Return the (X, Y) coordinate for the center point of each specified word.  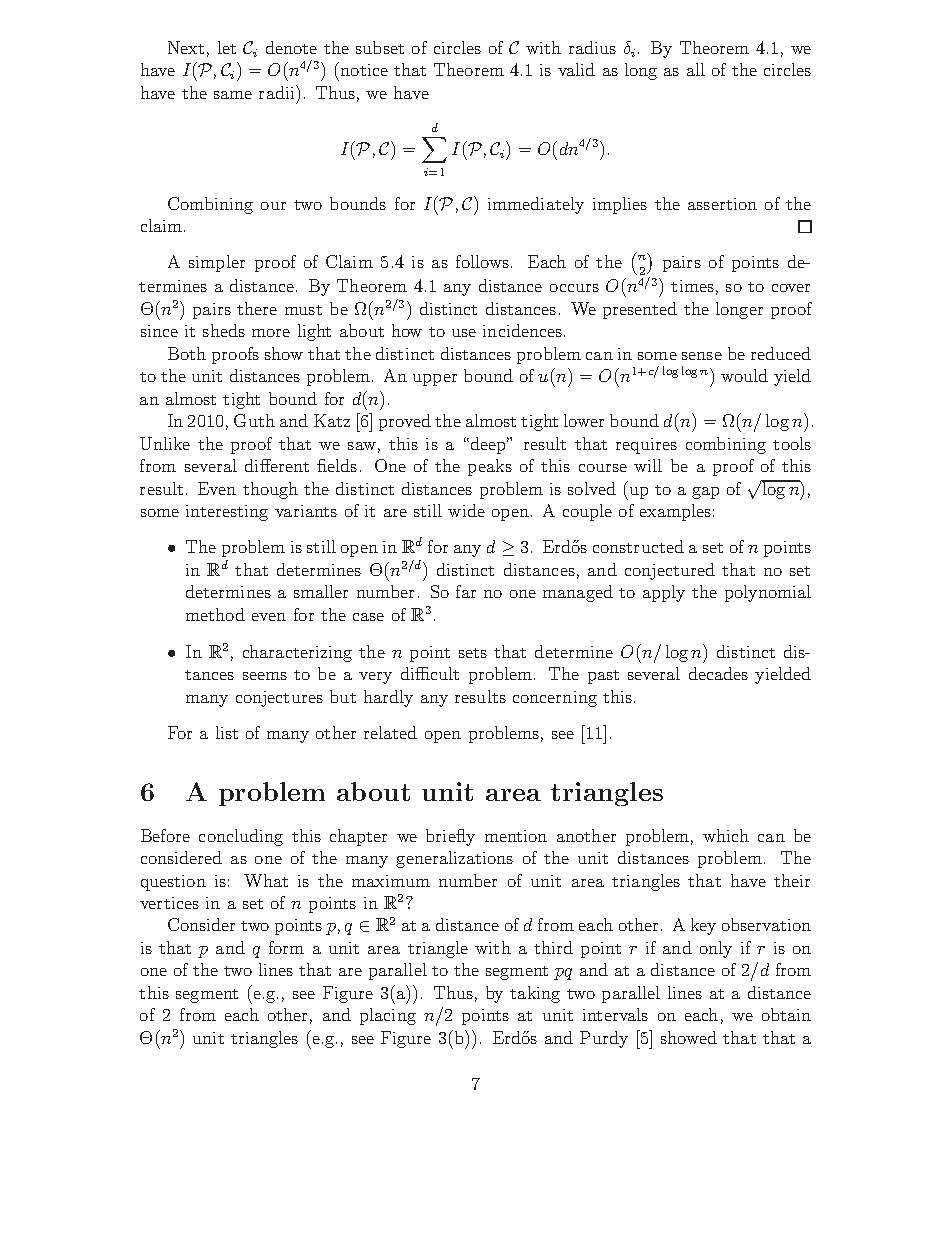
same (233, 95)
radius (592, 47)
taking (535, 994)
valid (576, 69)
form (286, 947)
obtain (786, 1014)
